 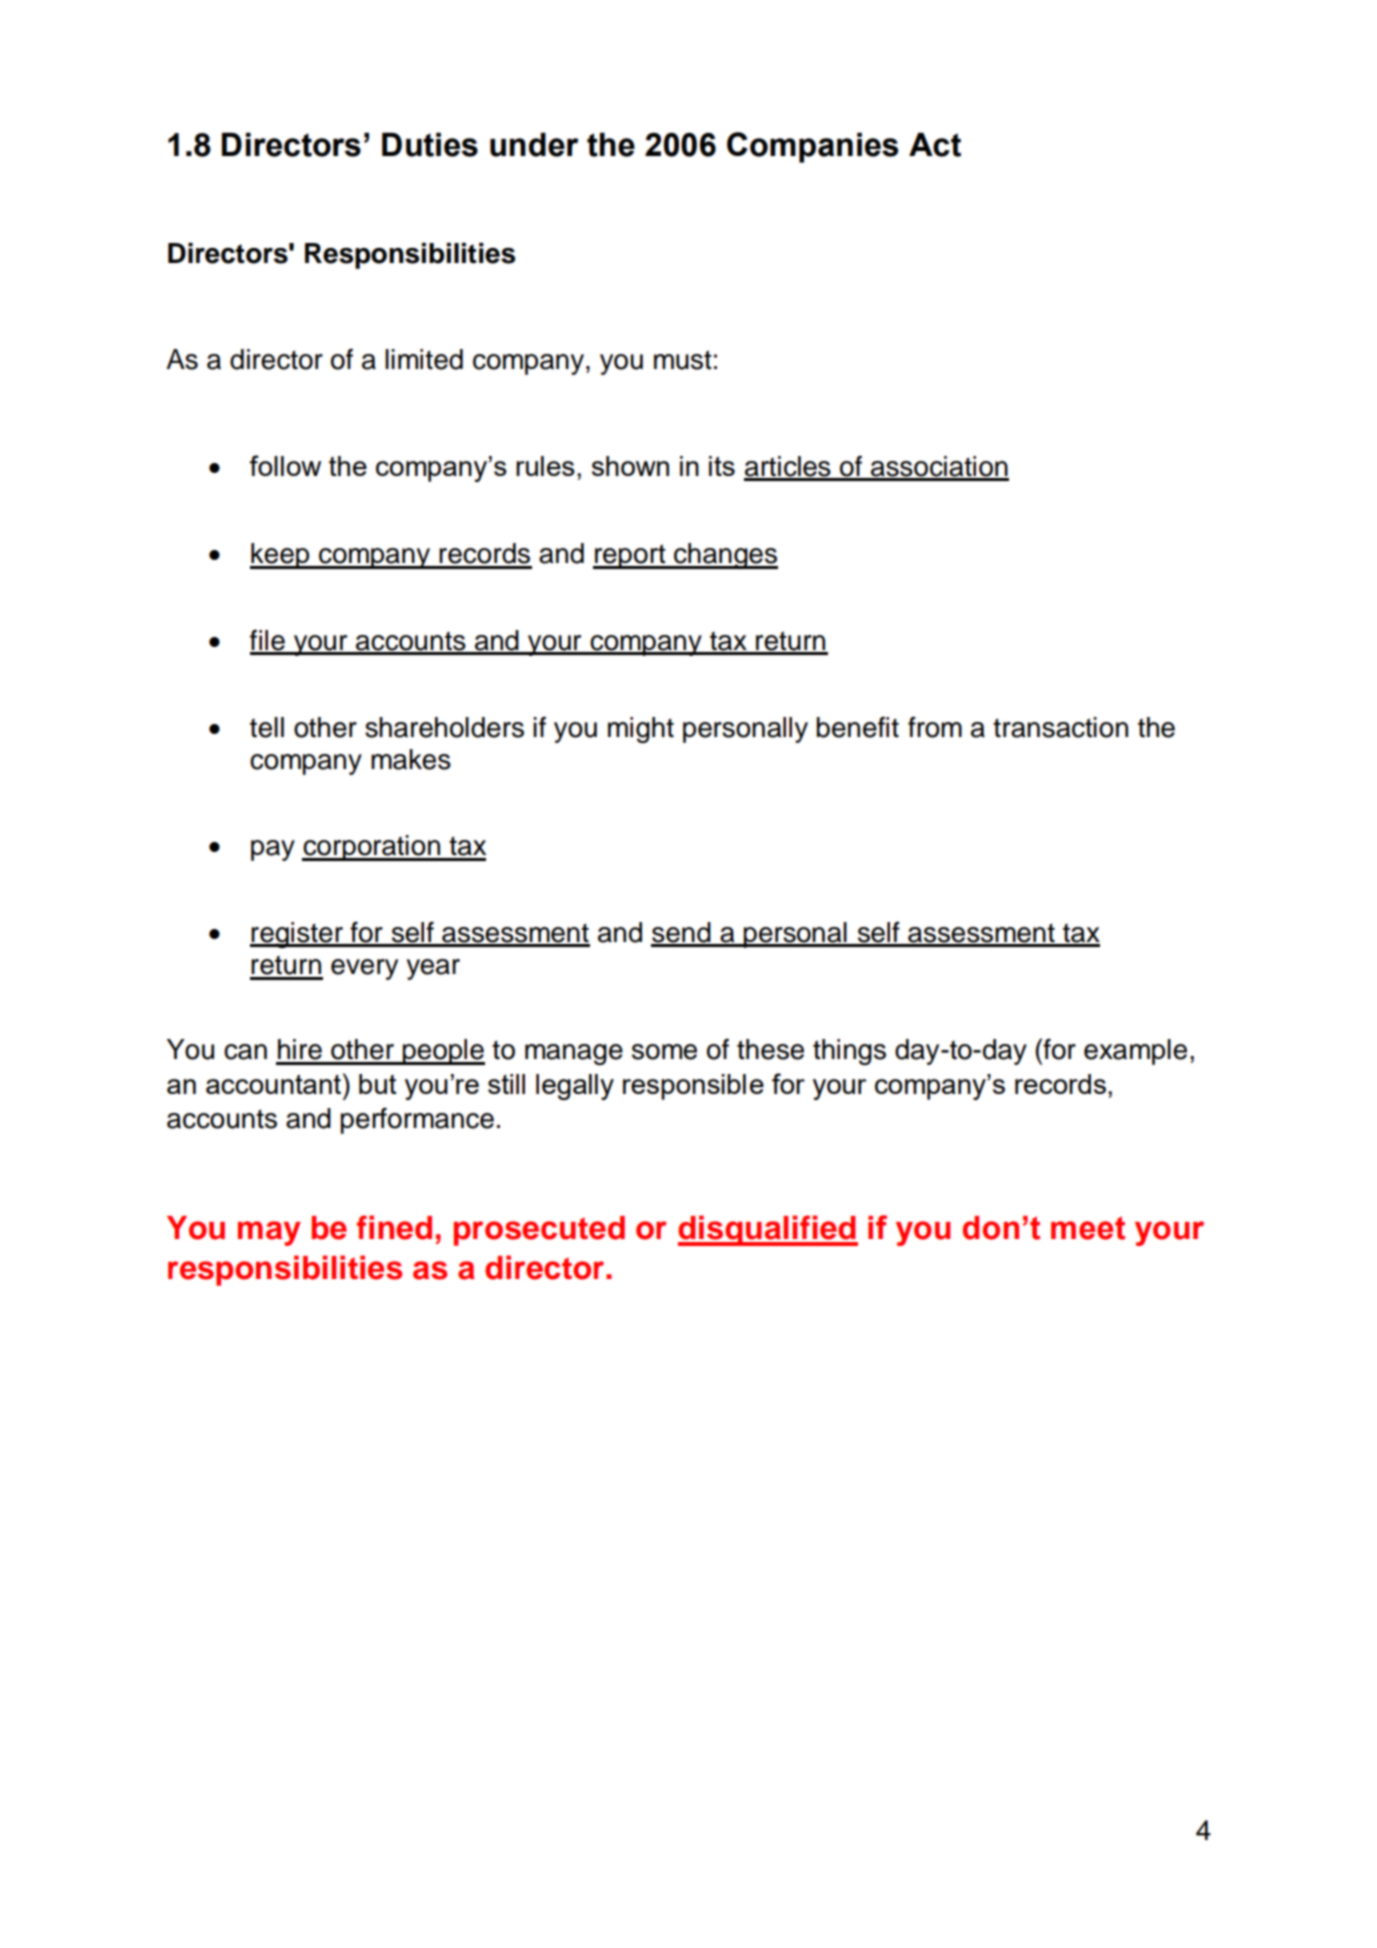 I want to click on transaction, so click(x=1060, y=727).
